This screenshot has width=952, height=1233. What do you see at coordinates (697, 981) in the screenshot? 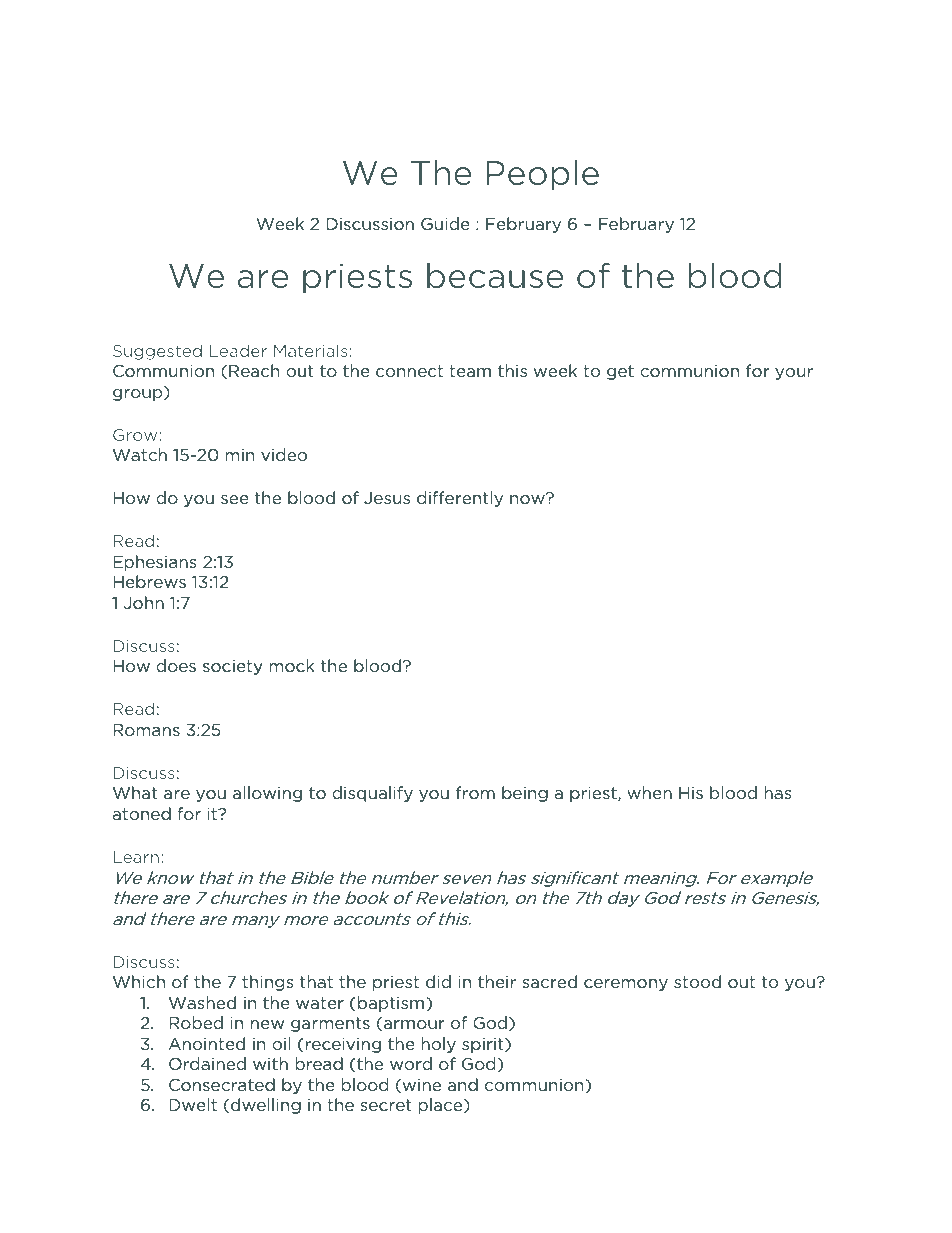
I see `stood` at bounding box center [697, 981].
